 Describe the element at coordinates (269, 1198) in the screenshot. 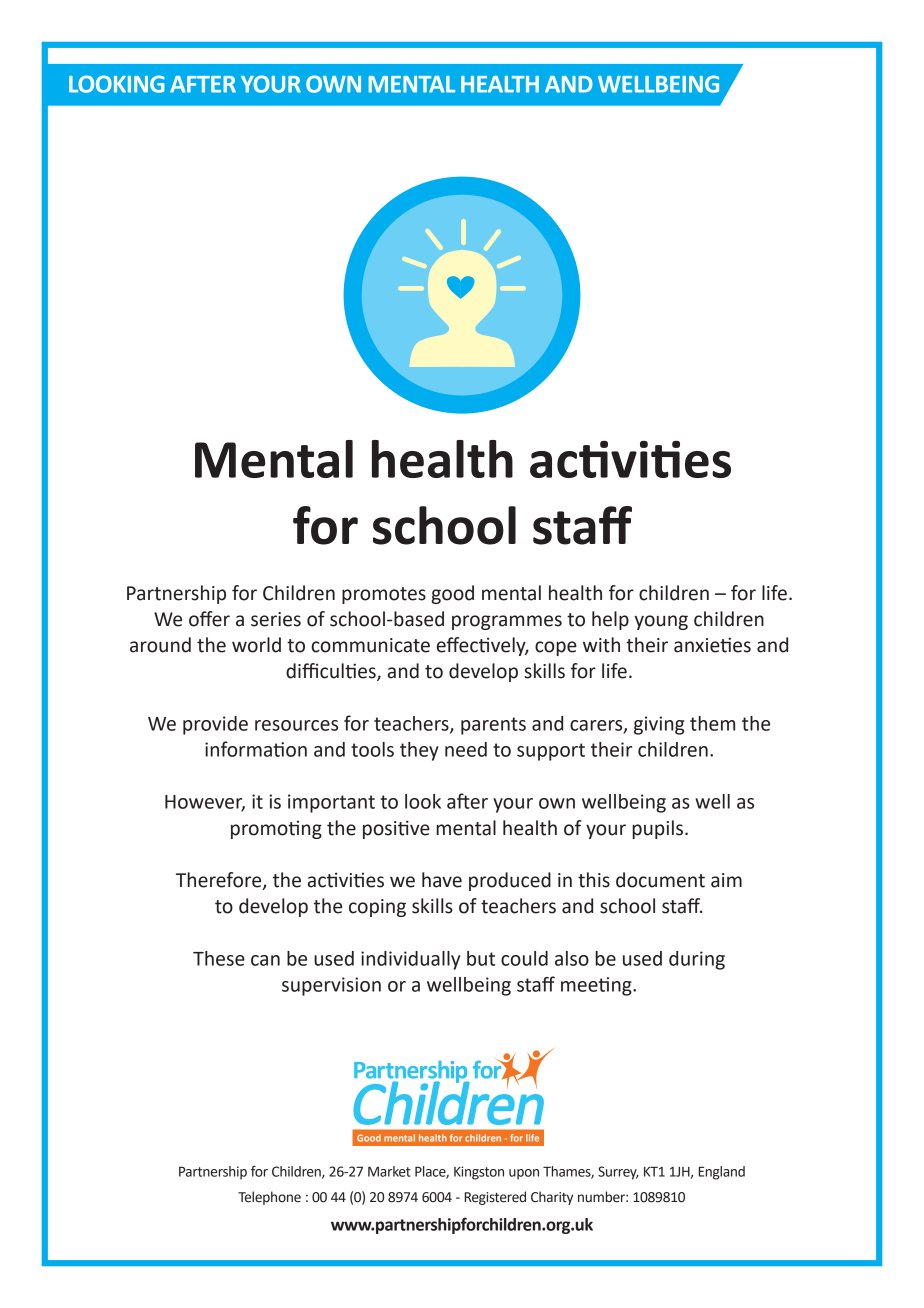

I see `Telephone` at that location.
